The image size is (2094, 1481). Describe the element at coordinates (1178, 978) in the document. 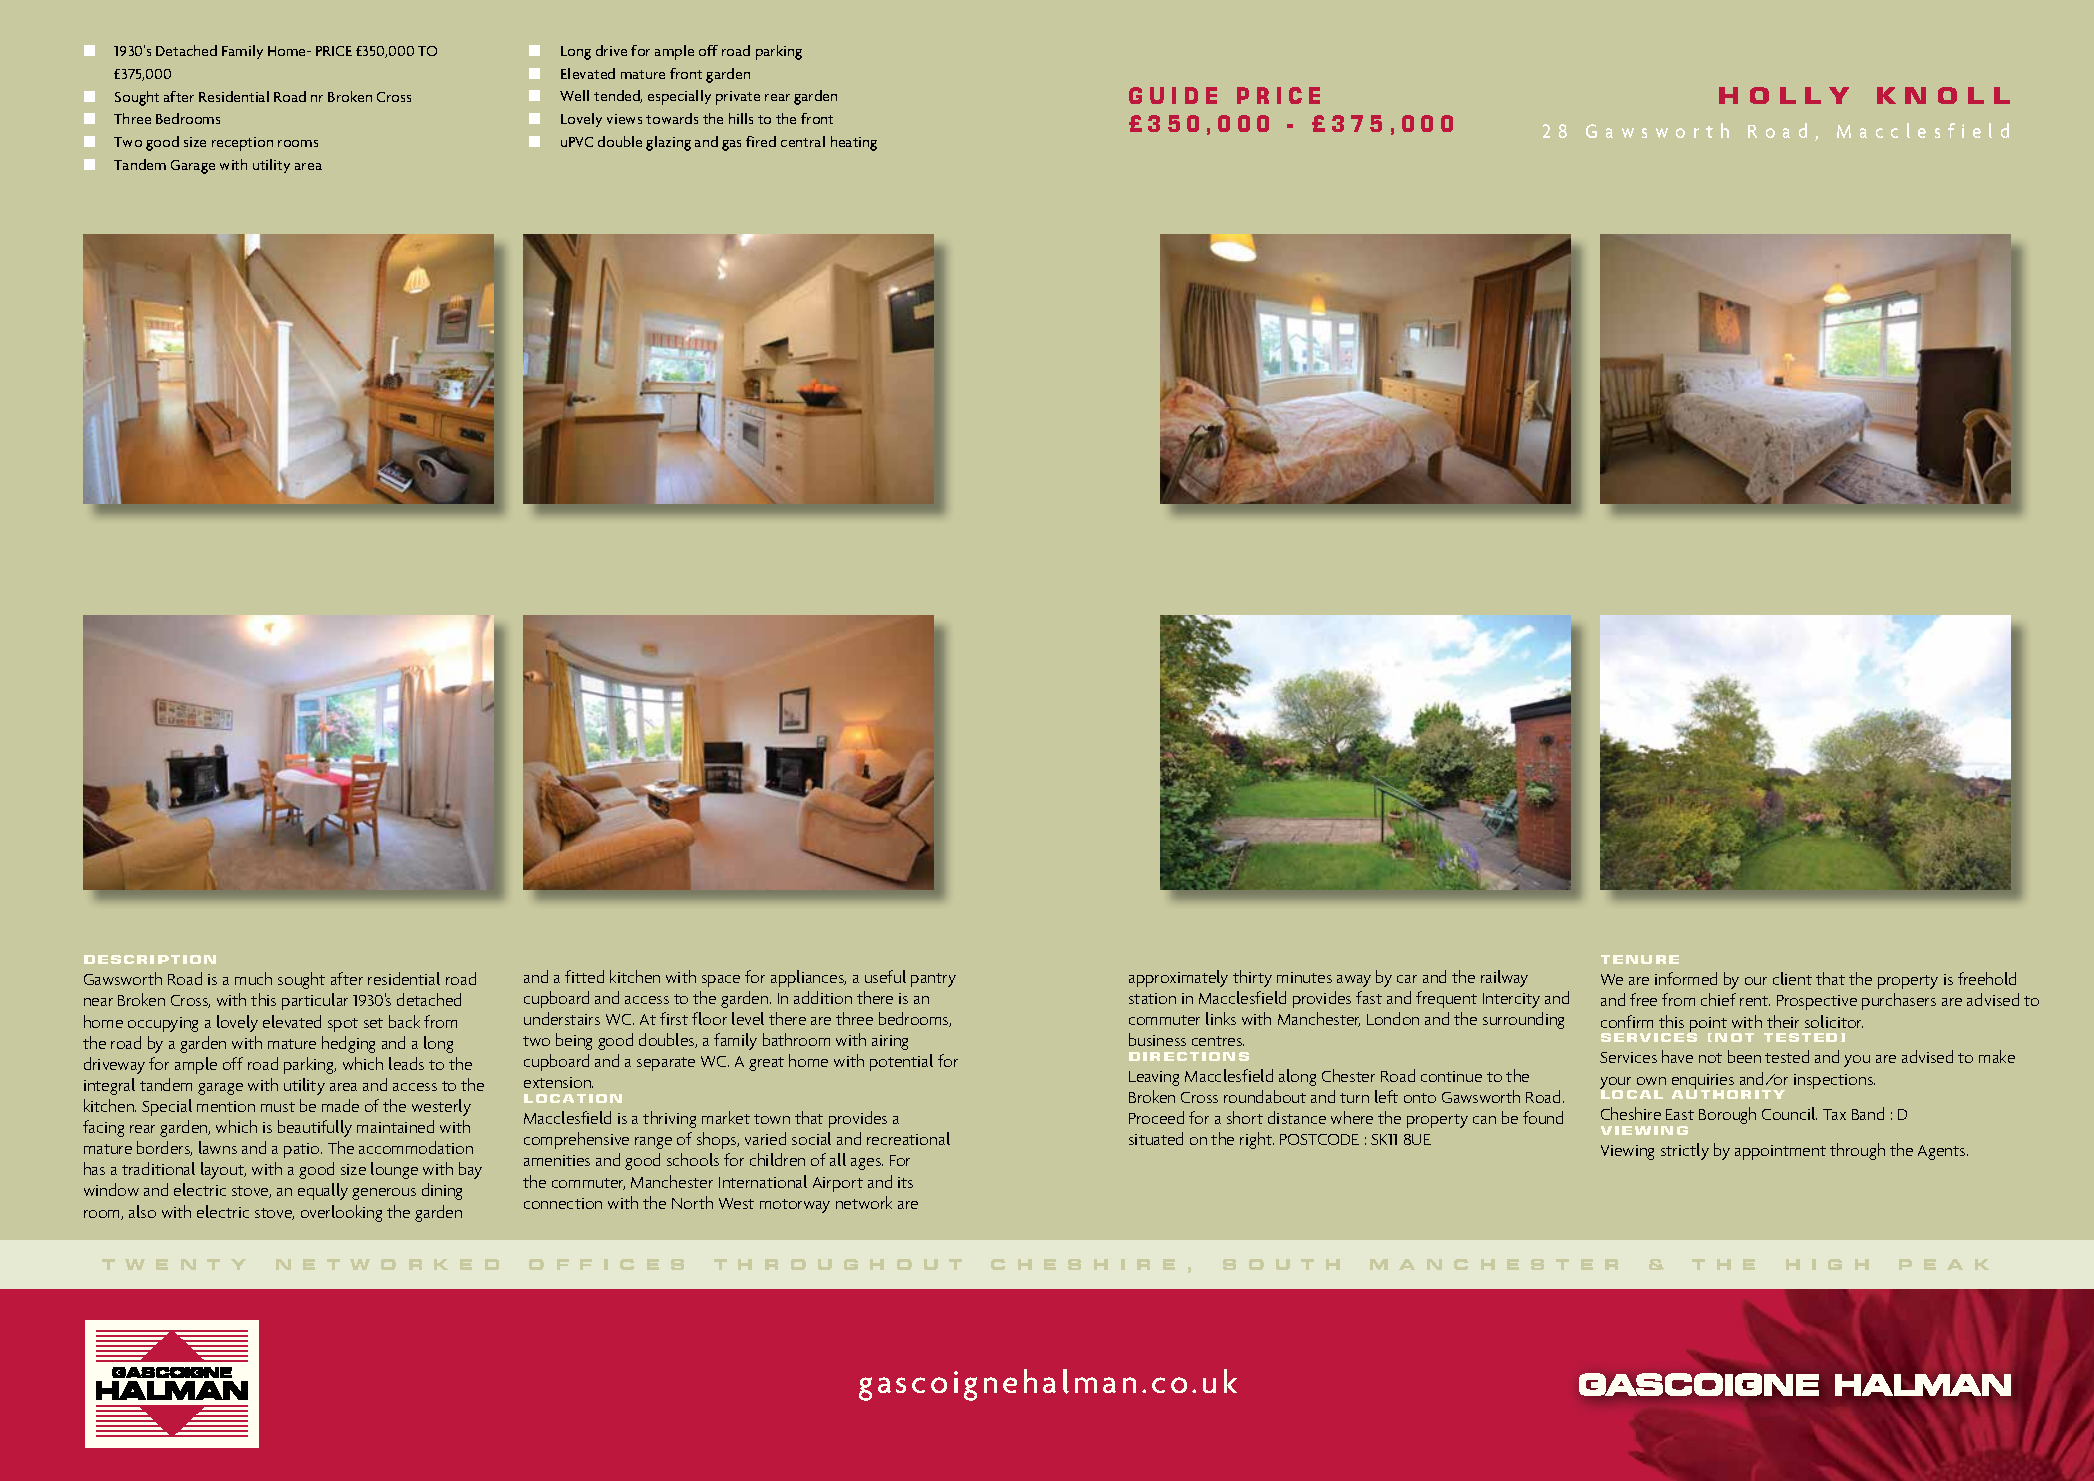

I see `approximately` at that location.
